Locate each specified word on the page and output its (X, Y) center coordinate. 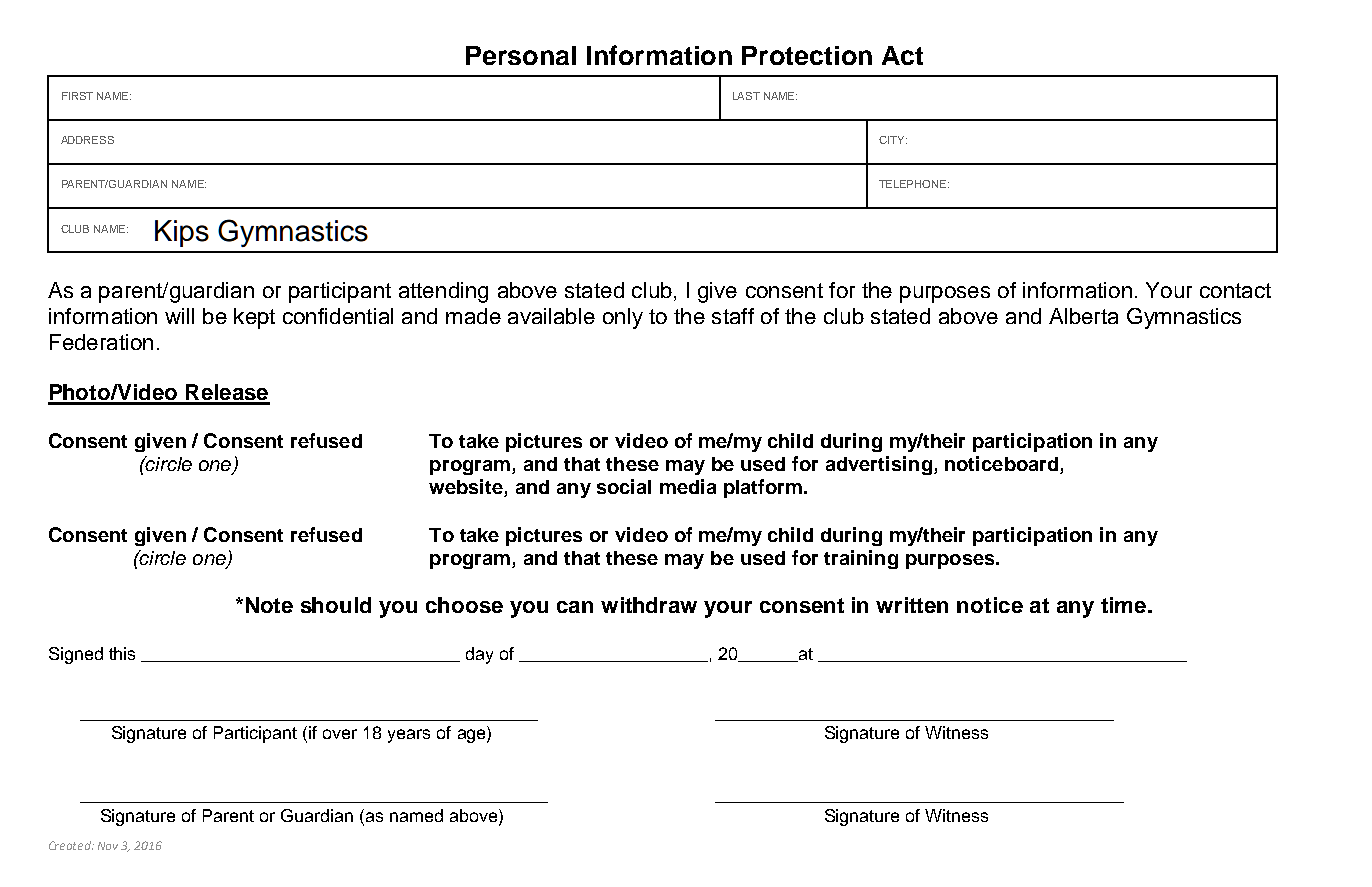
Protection (807, 55)
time (1125, 605)
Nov (108, 846)
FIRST (77, 96)
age (473, 736)
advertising (879, 465)
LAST (746, 96)
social (624, 486)
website (467, 488)
